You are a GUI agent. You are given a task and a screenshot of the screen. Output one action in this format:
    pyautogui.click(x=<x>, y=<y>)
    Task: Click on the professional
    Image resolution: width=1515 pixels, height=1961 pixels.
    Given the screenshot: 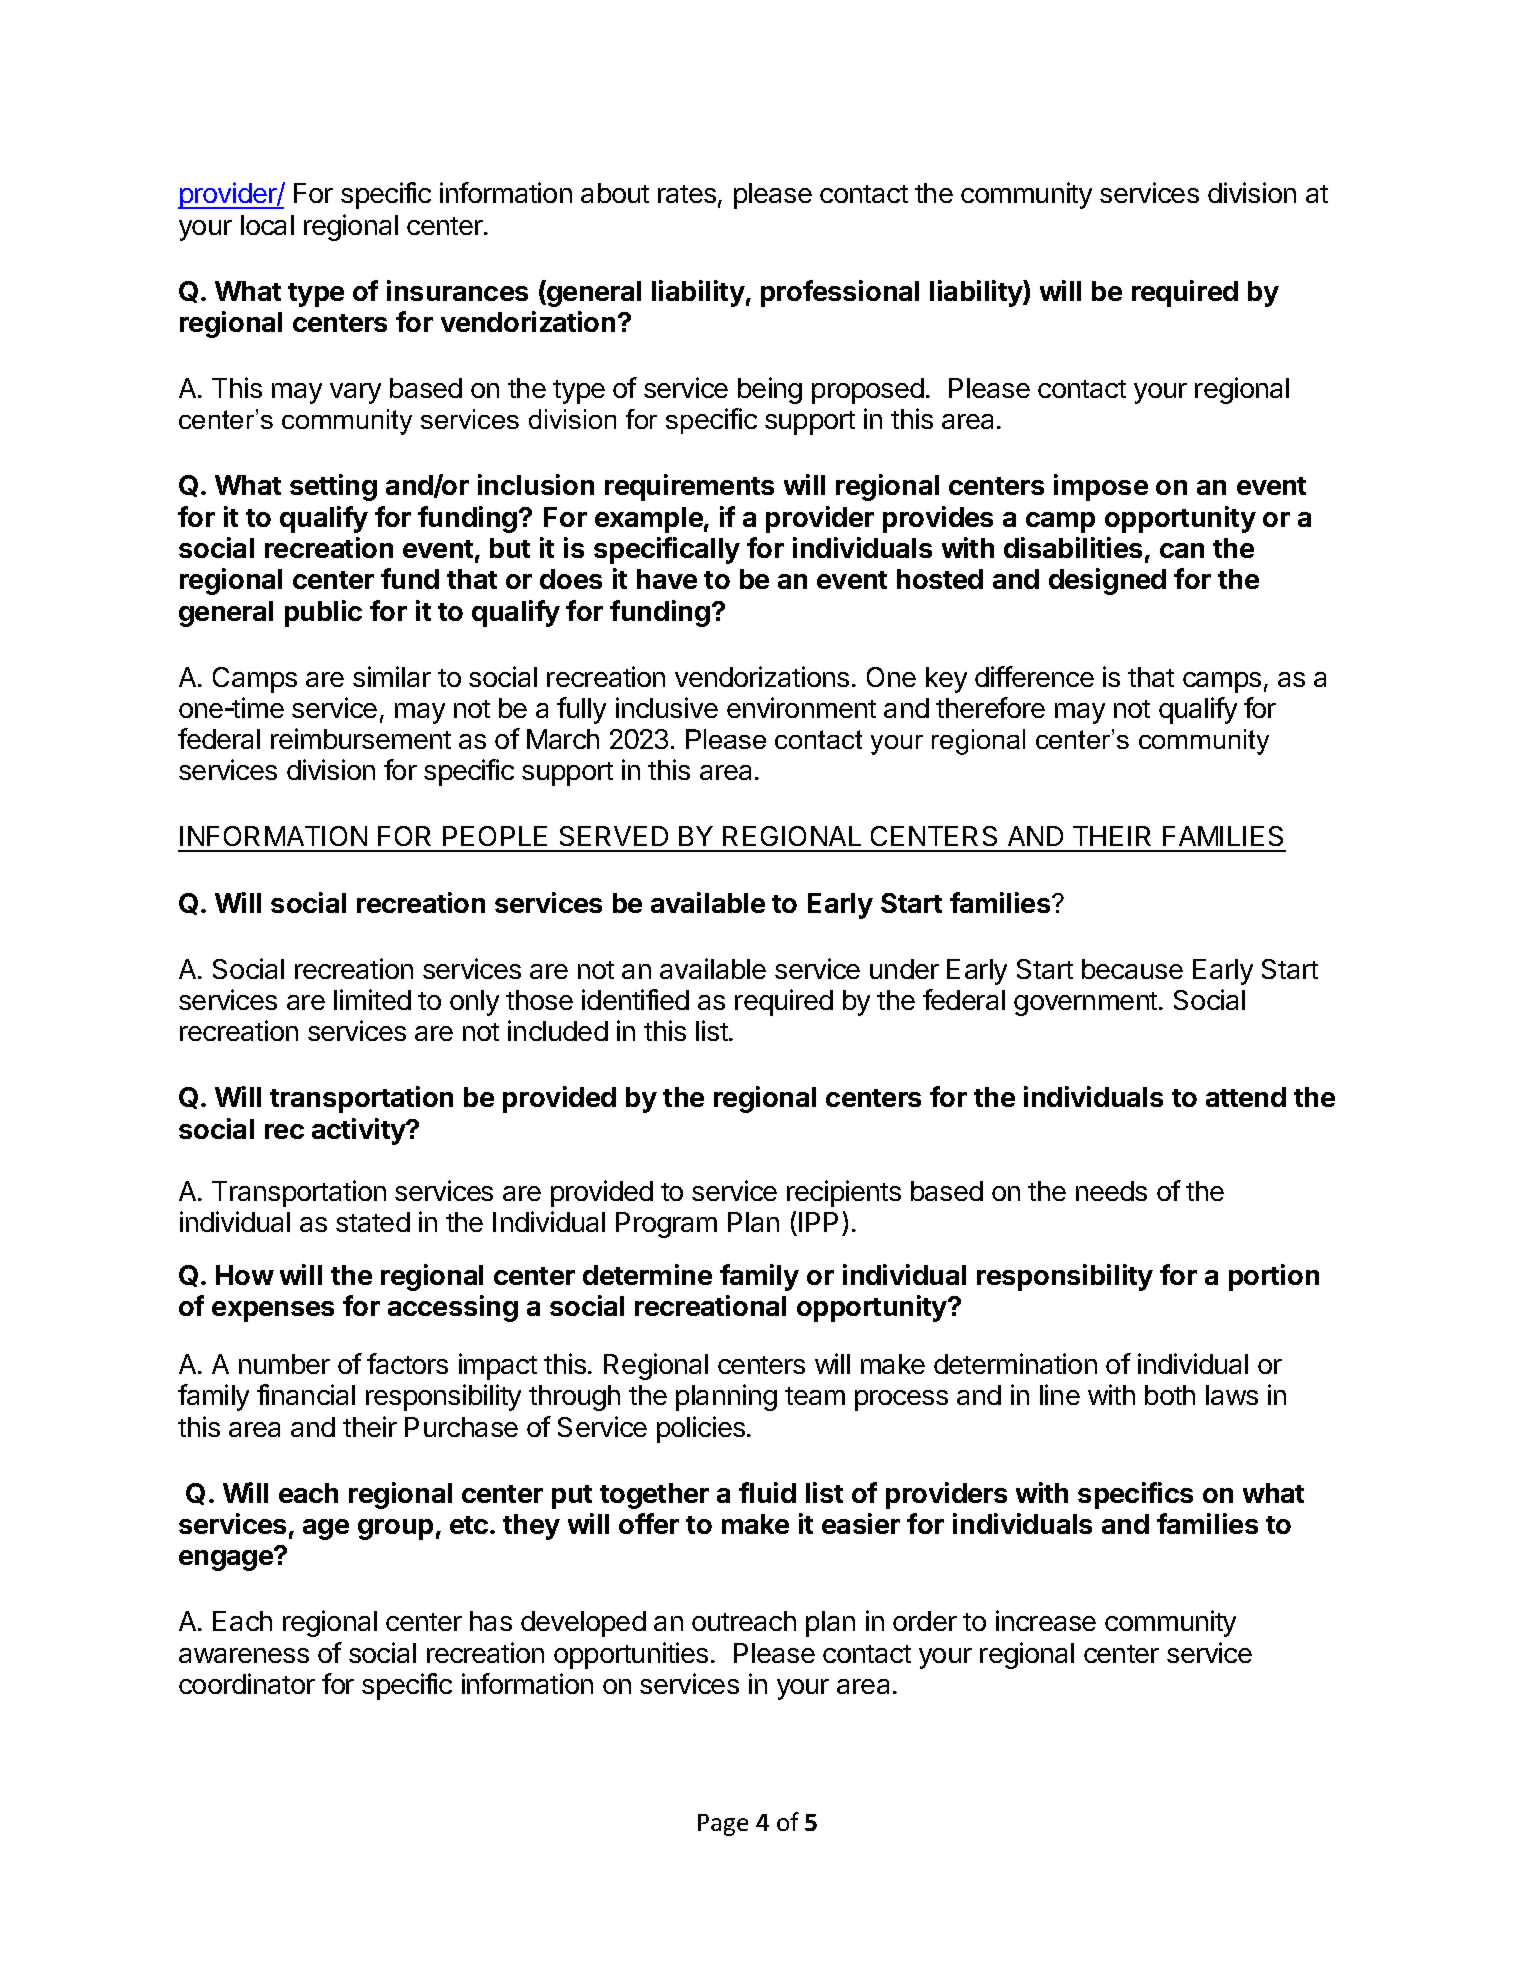 What is the action you would take?
    pyautogui.click(x=840, y=293)
